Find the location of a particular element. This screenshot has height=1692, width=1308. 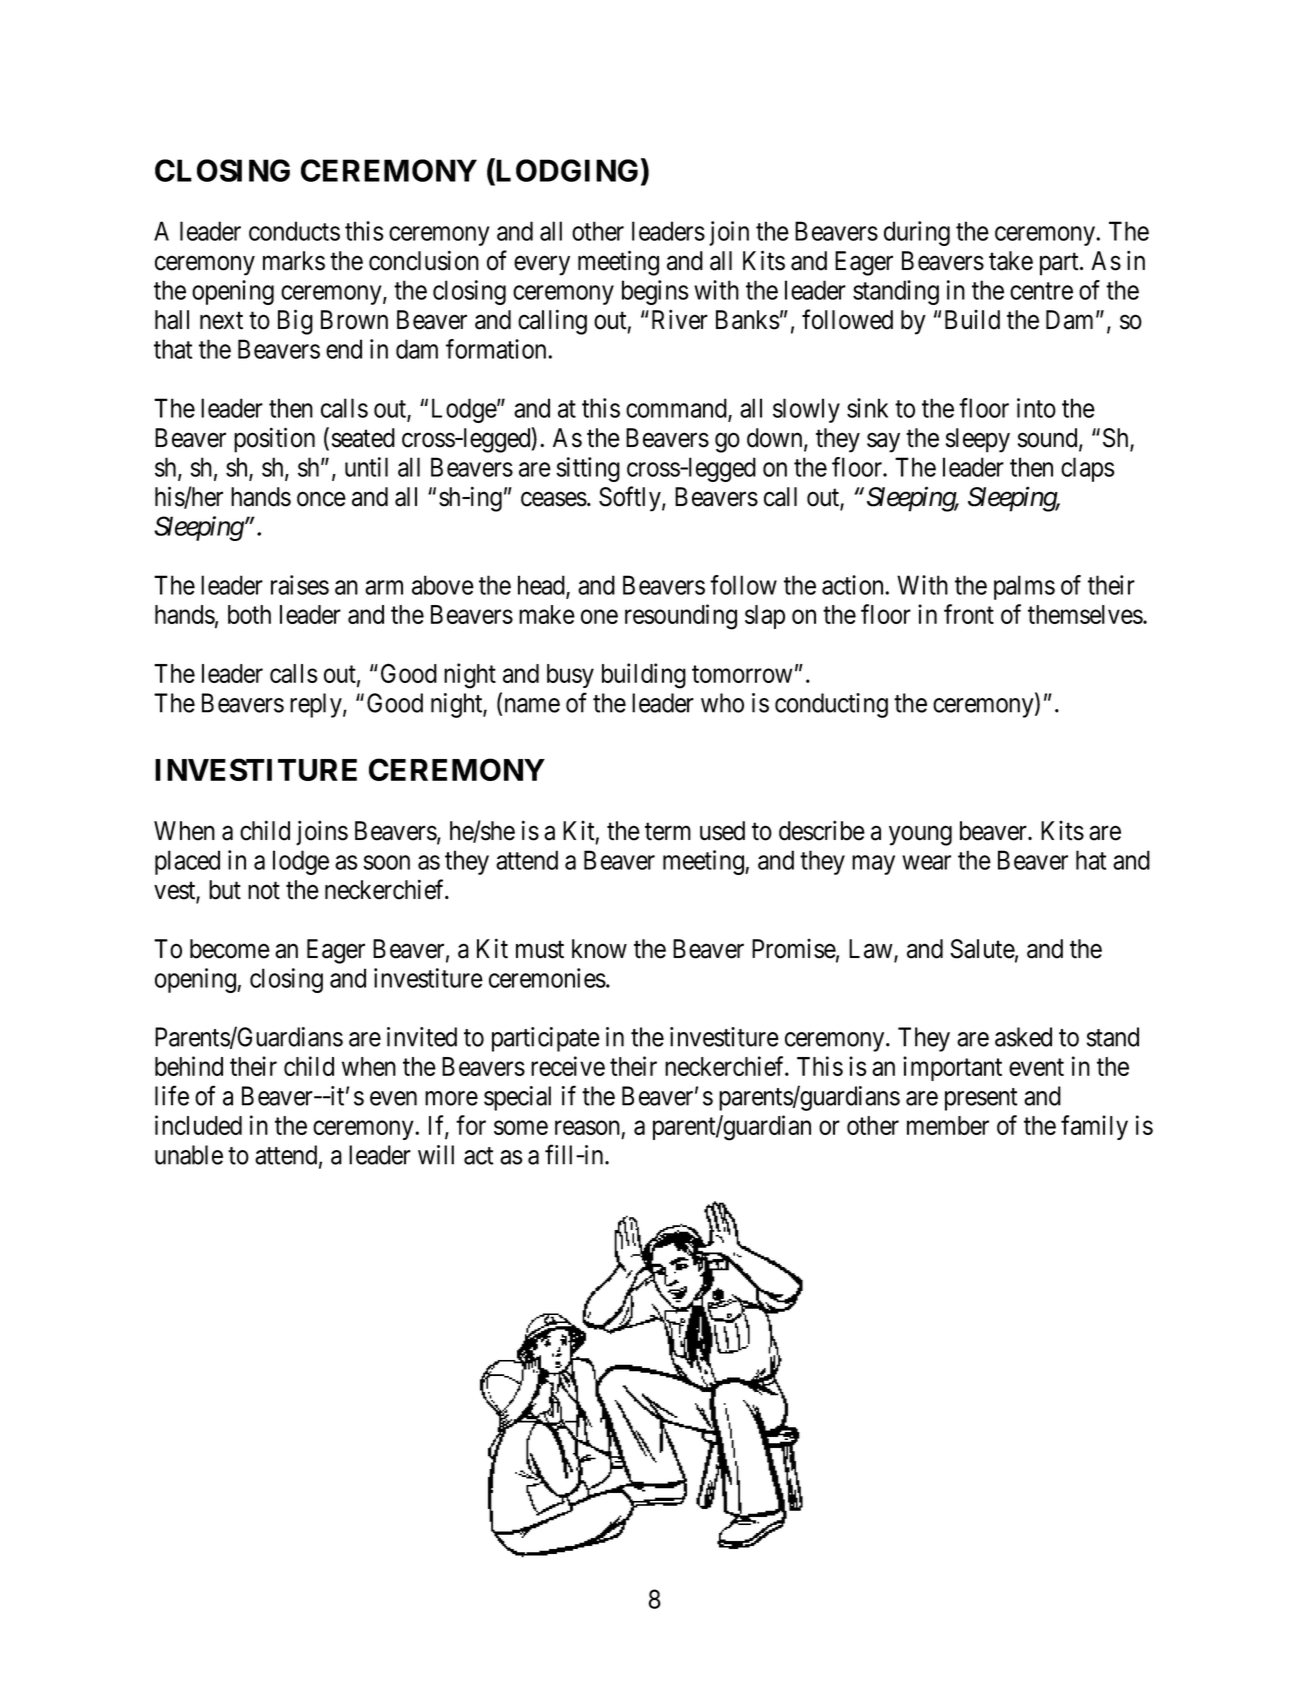

busy is located at coordinates (570, 676).
